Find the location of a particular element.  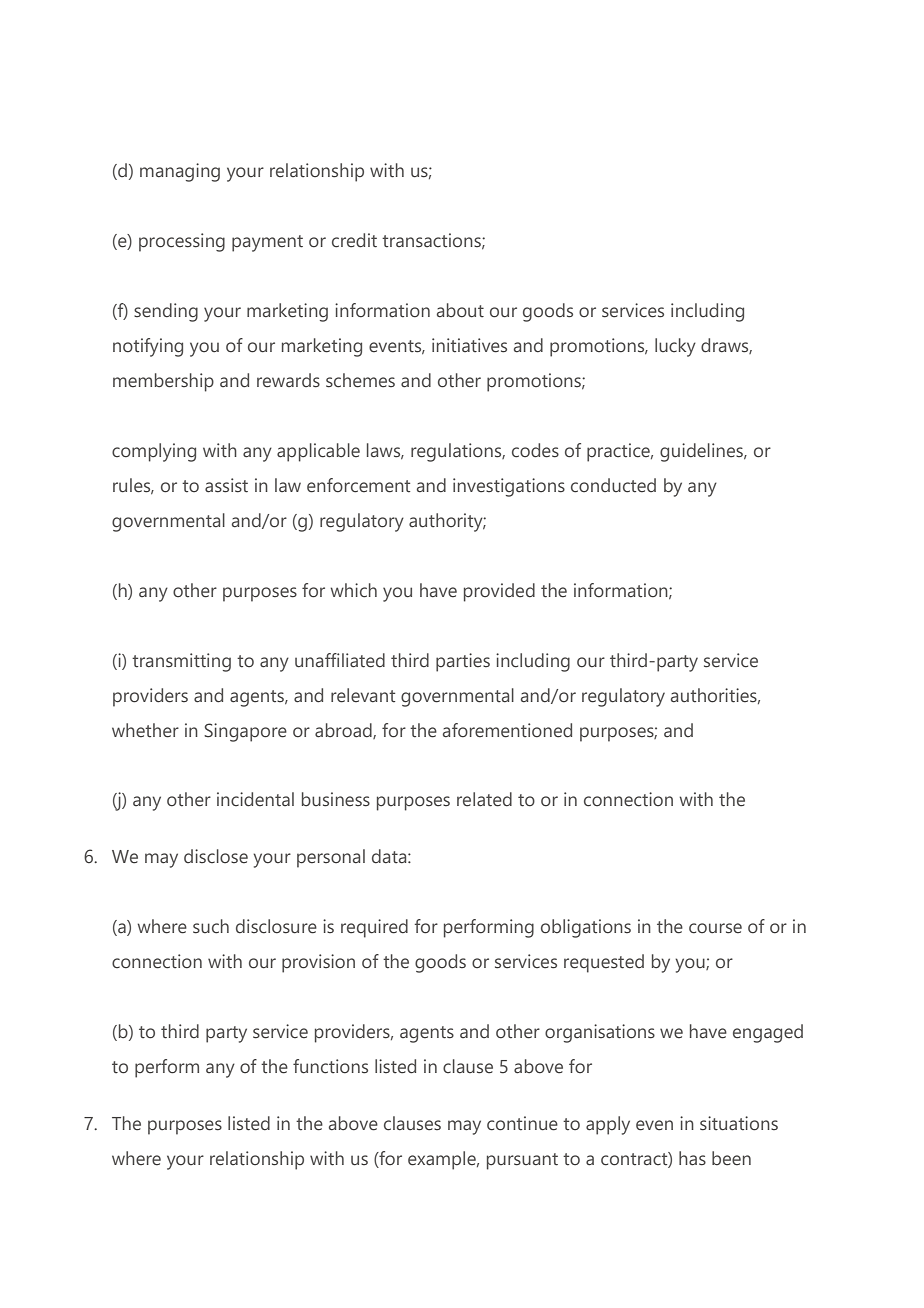

managing is located at coordinates (180, 172).
